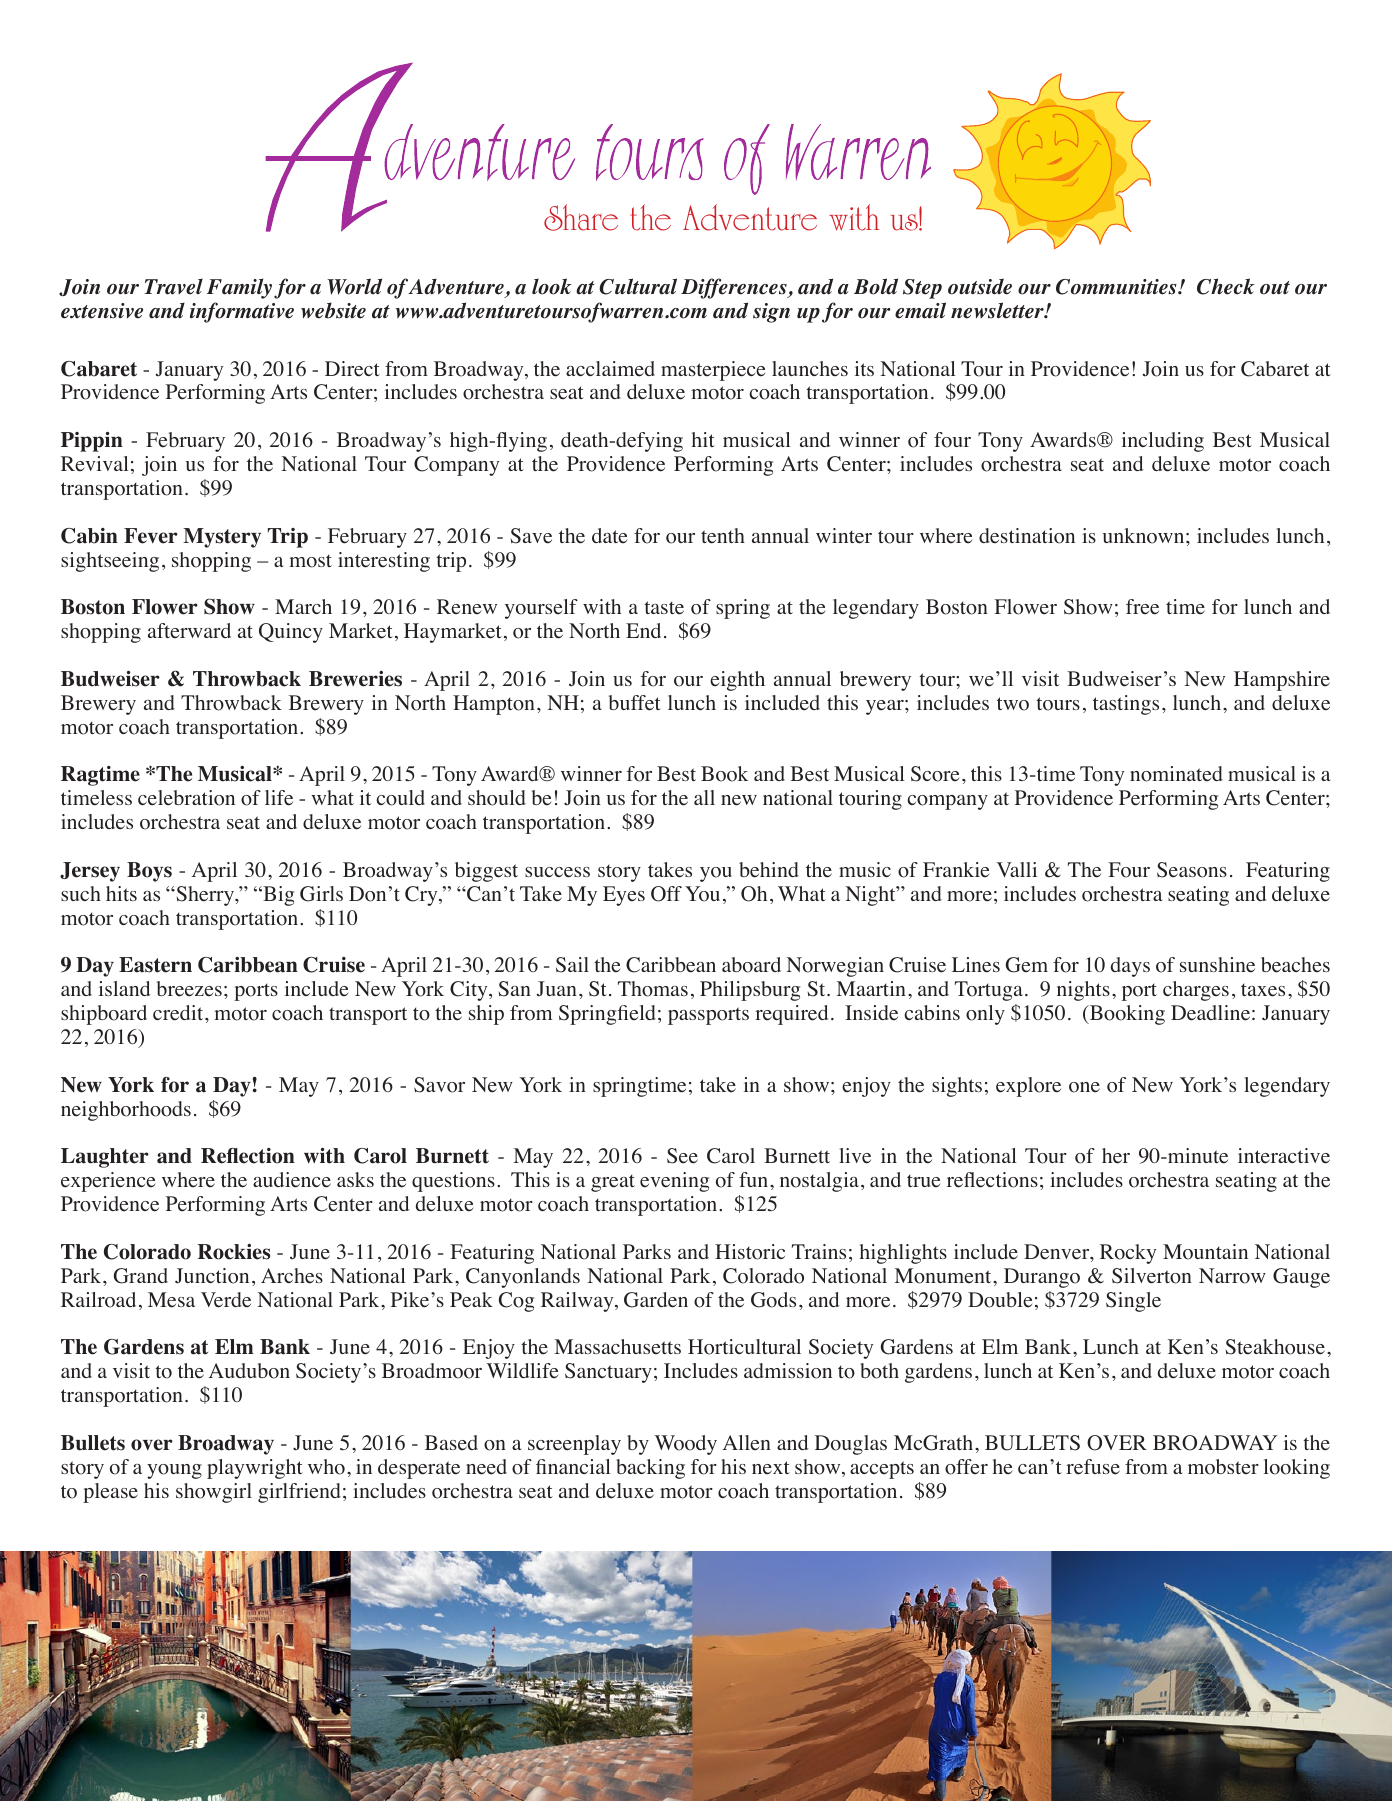  Describe the element at coordinates (1284, 1156) in the page. I see `interactive` at that location.
